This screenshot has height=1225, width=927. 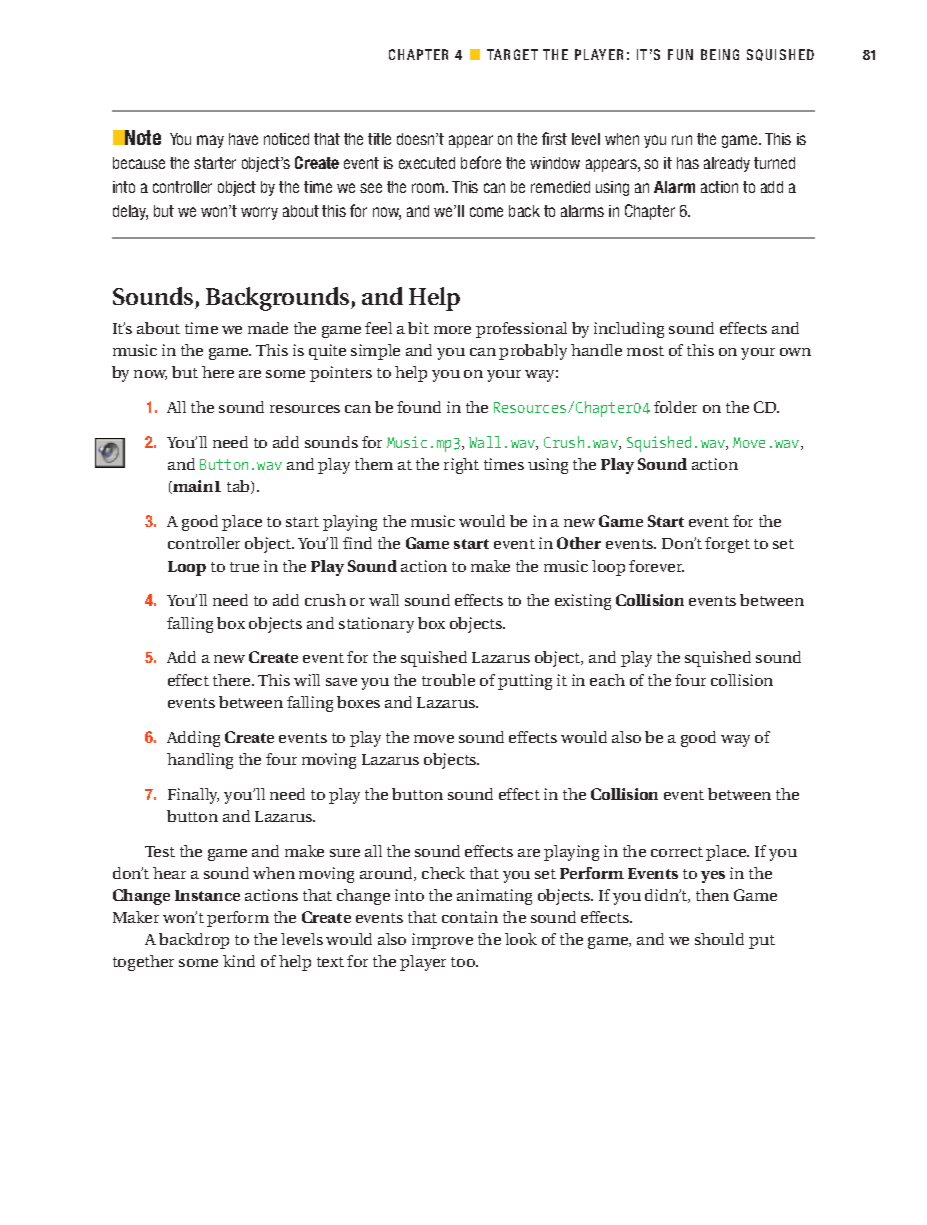 I want to click on improve, so click(x=442, y=941).
